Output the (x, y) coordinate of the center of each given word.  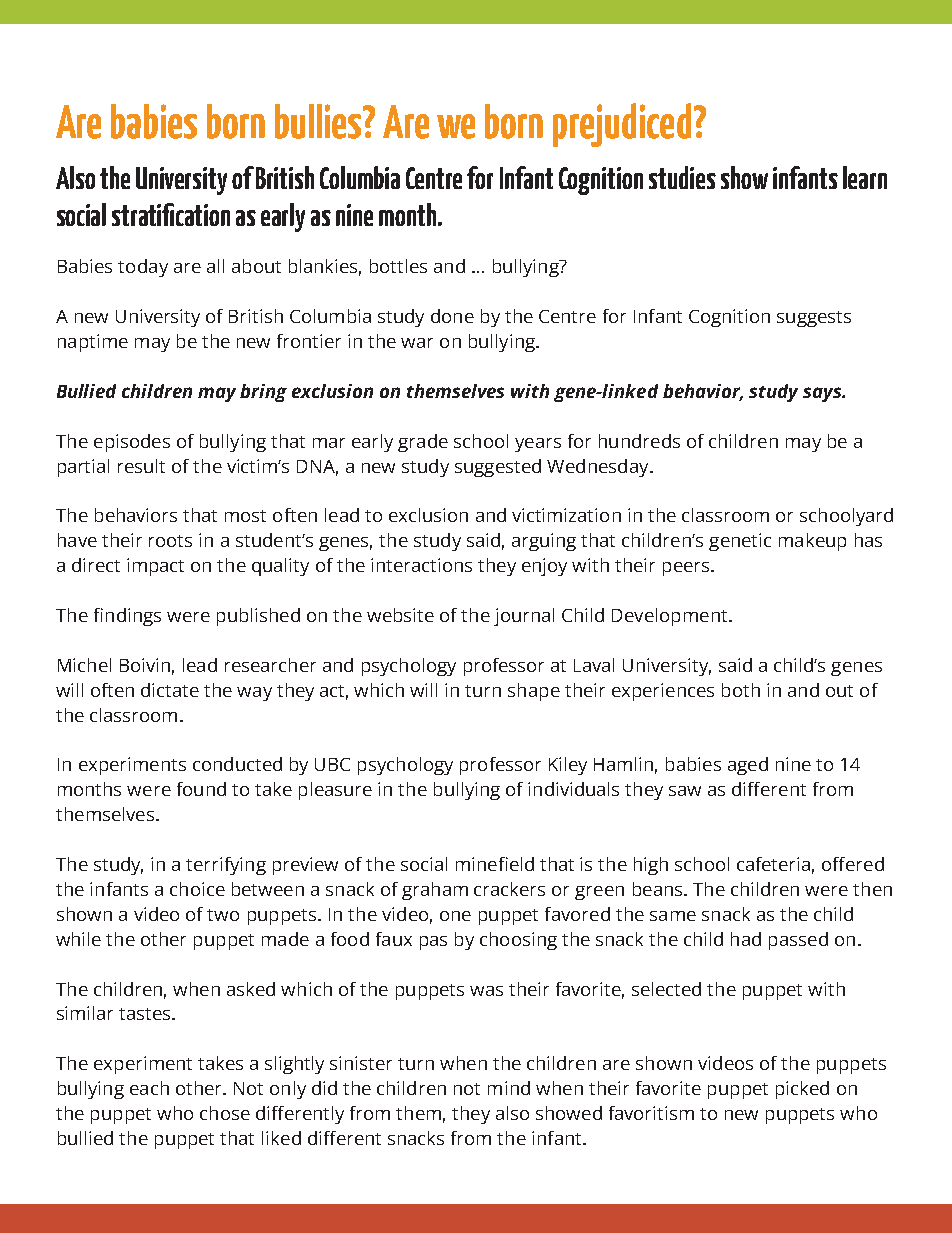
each (149, 1088)
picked (802, 1090)
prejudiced (622, 125)
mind (509, 1088)
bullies (320, 121)
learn (865, 177)
